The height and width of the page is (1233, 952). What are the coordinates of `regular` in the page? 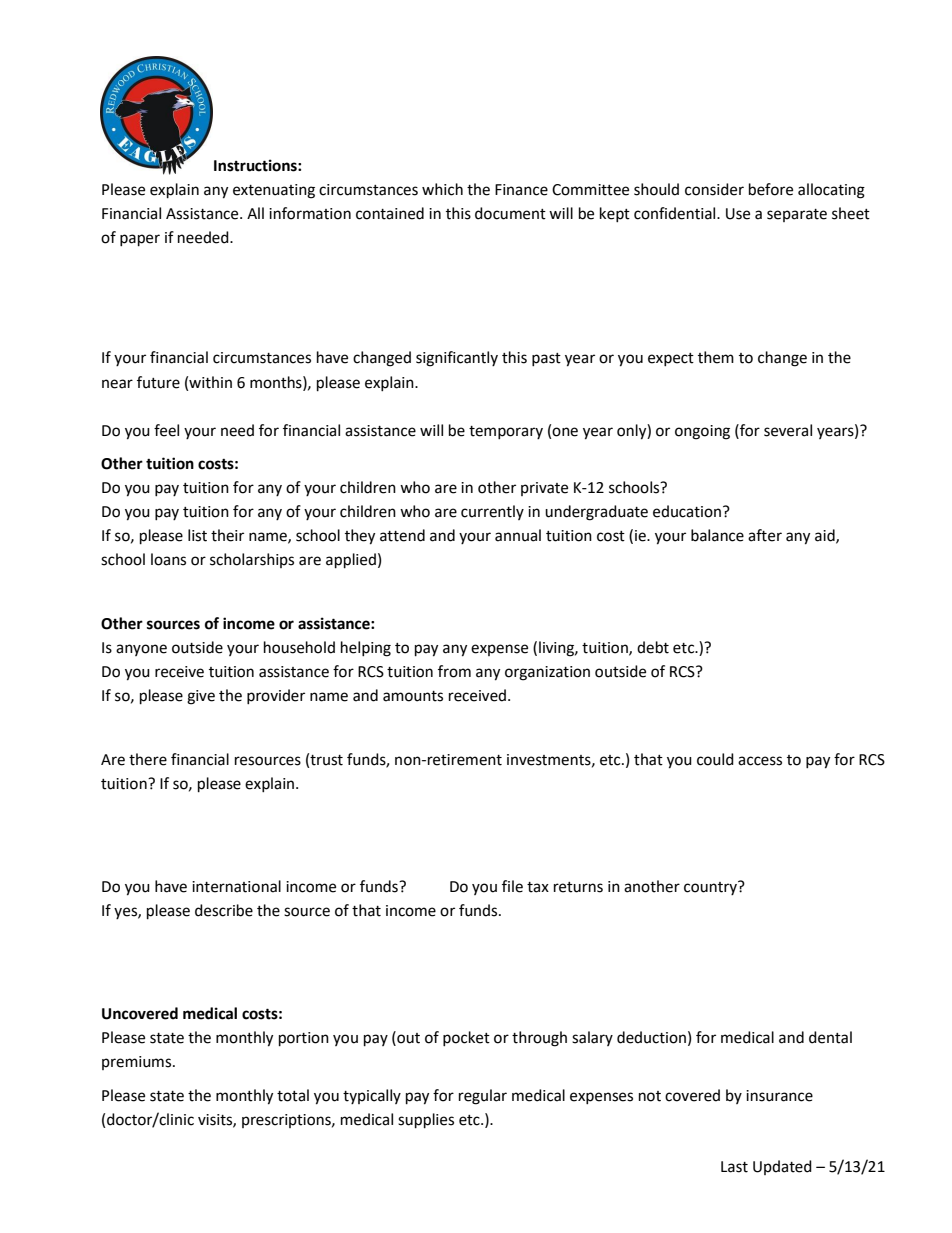 It's located at (483, 1097).
